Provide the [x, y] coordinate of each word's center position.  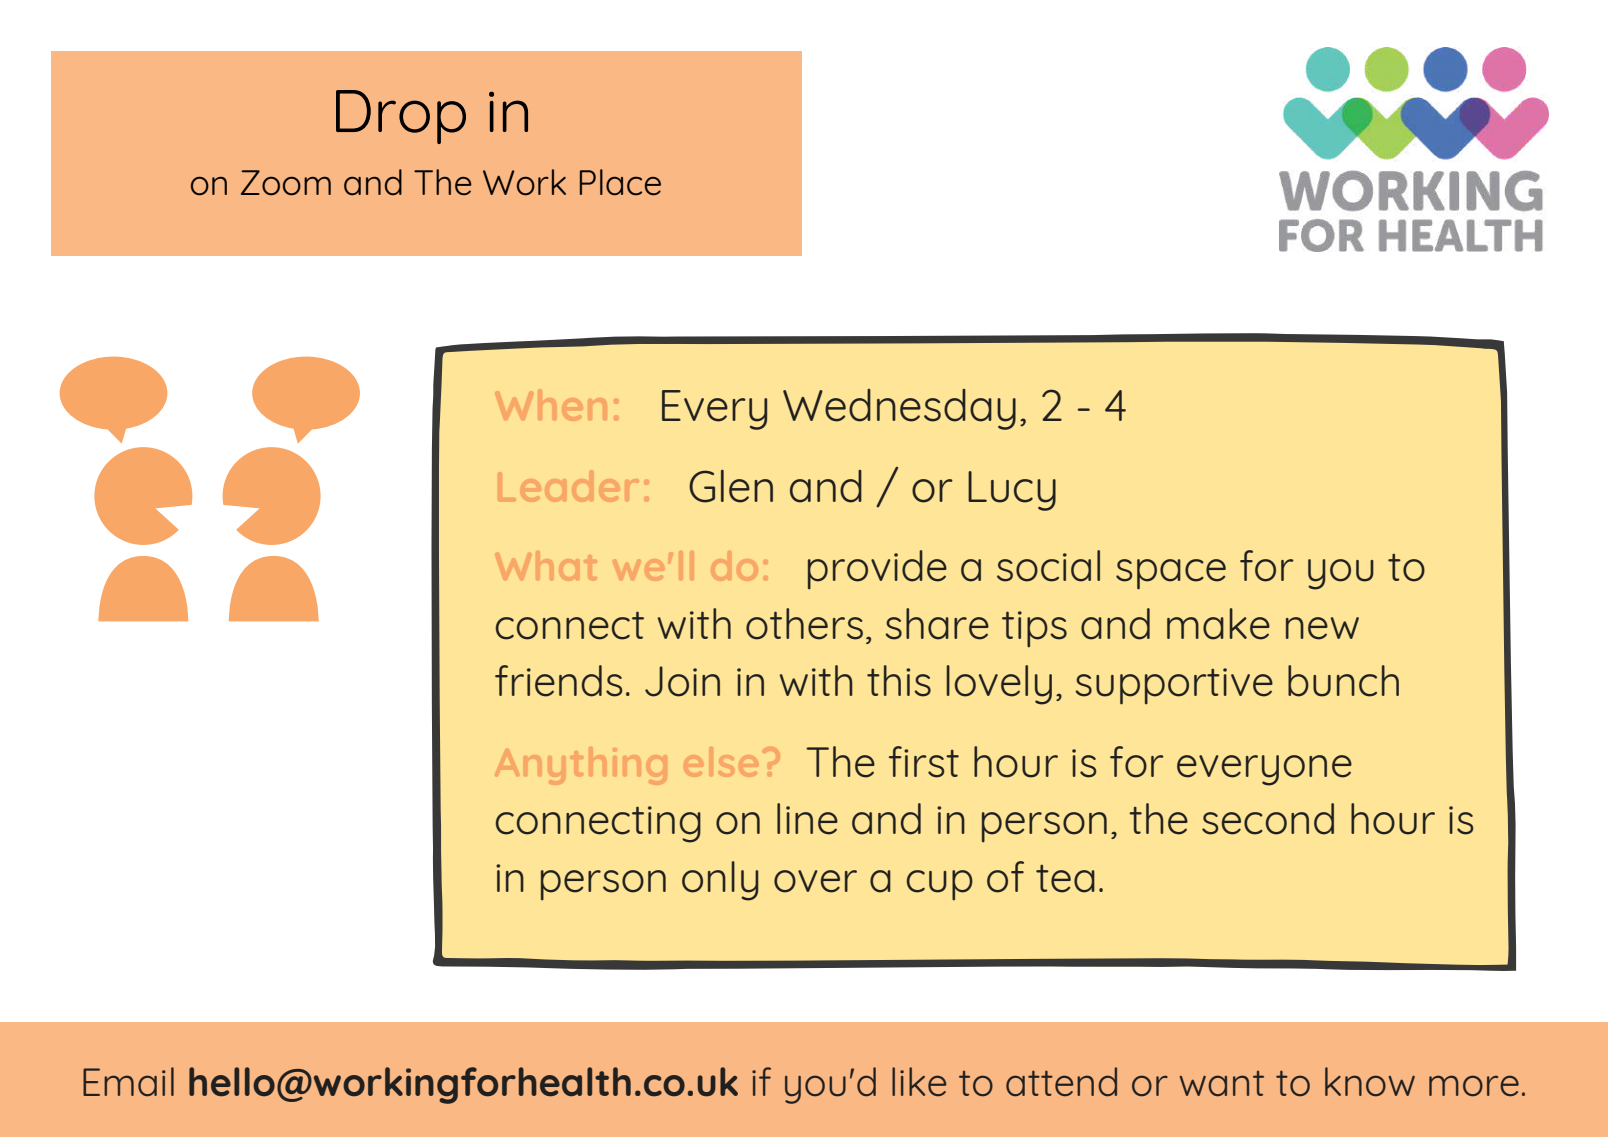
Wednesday [899, 409]
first [924, 762]
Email [128, 1081]
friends [558, 681]
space [1171, 574]
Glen [731, 486]
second [1268, 819]
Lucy [1012, 491]
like [919, 1081]
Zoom [286, 183]
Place [620, 182]
